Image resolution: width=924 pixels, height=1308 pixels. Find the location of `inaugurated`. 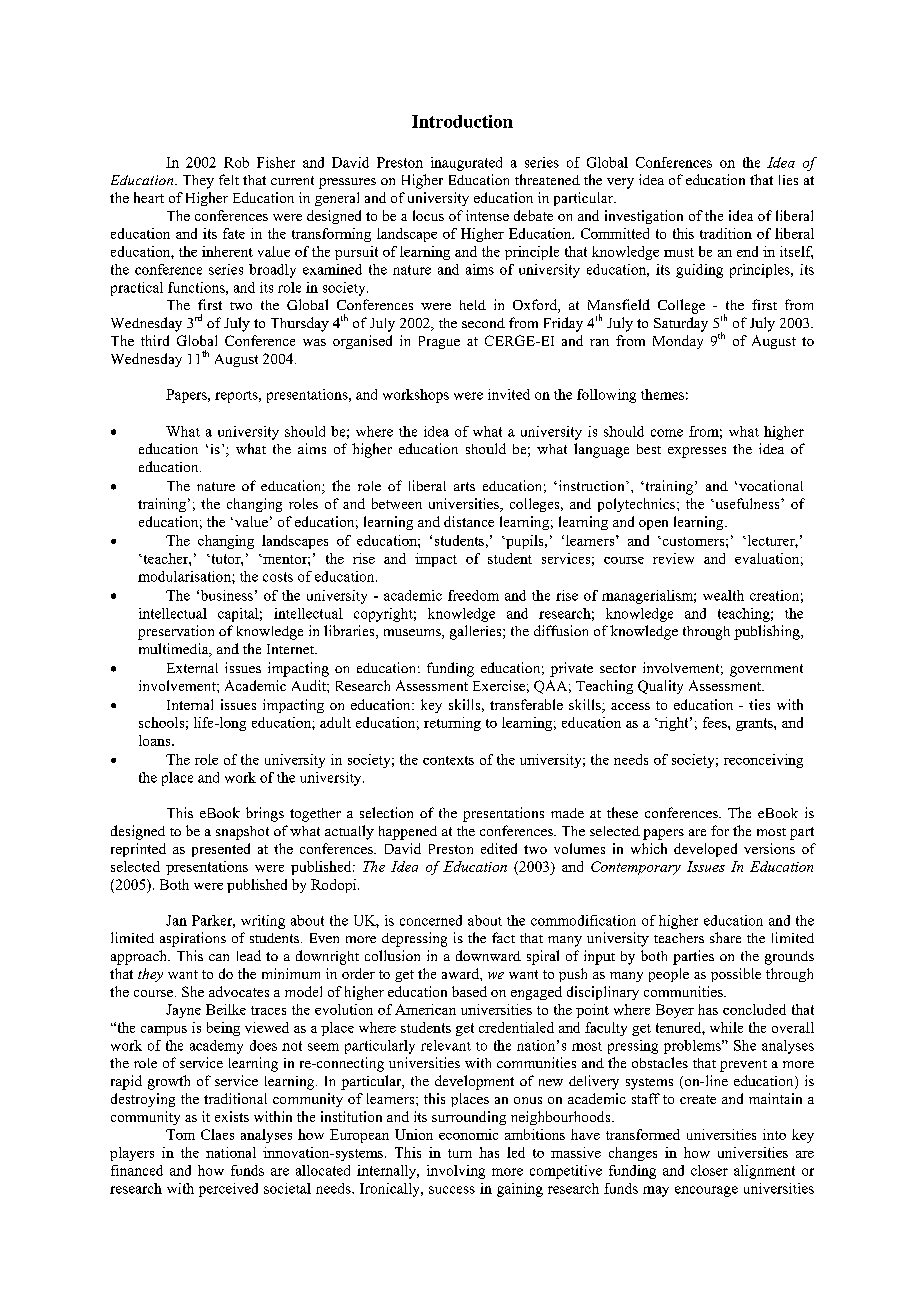

inaugurated is located at coordinates (466, 164).
